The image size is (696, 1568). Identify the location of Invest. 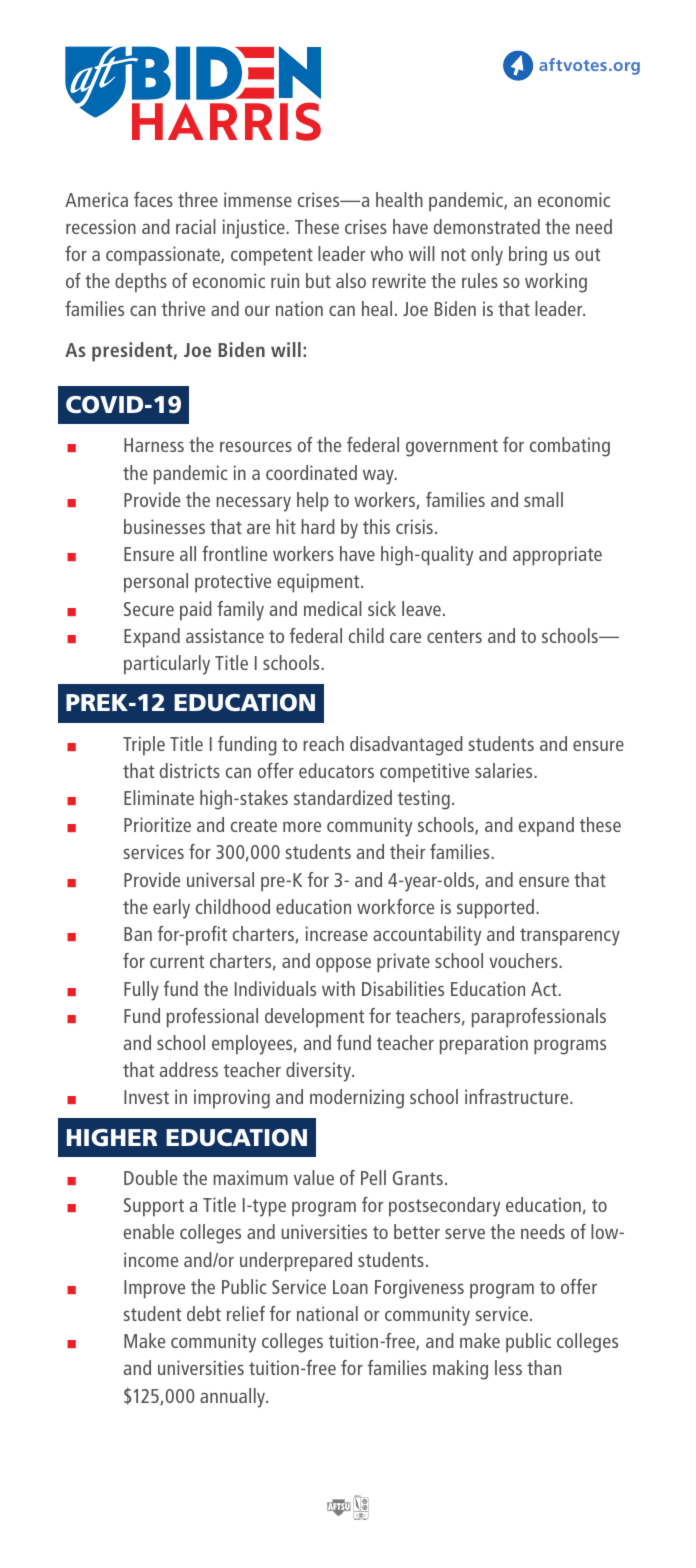
(146, 1097).
